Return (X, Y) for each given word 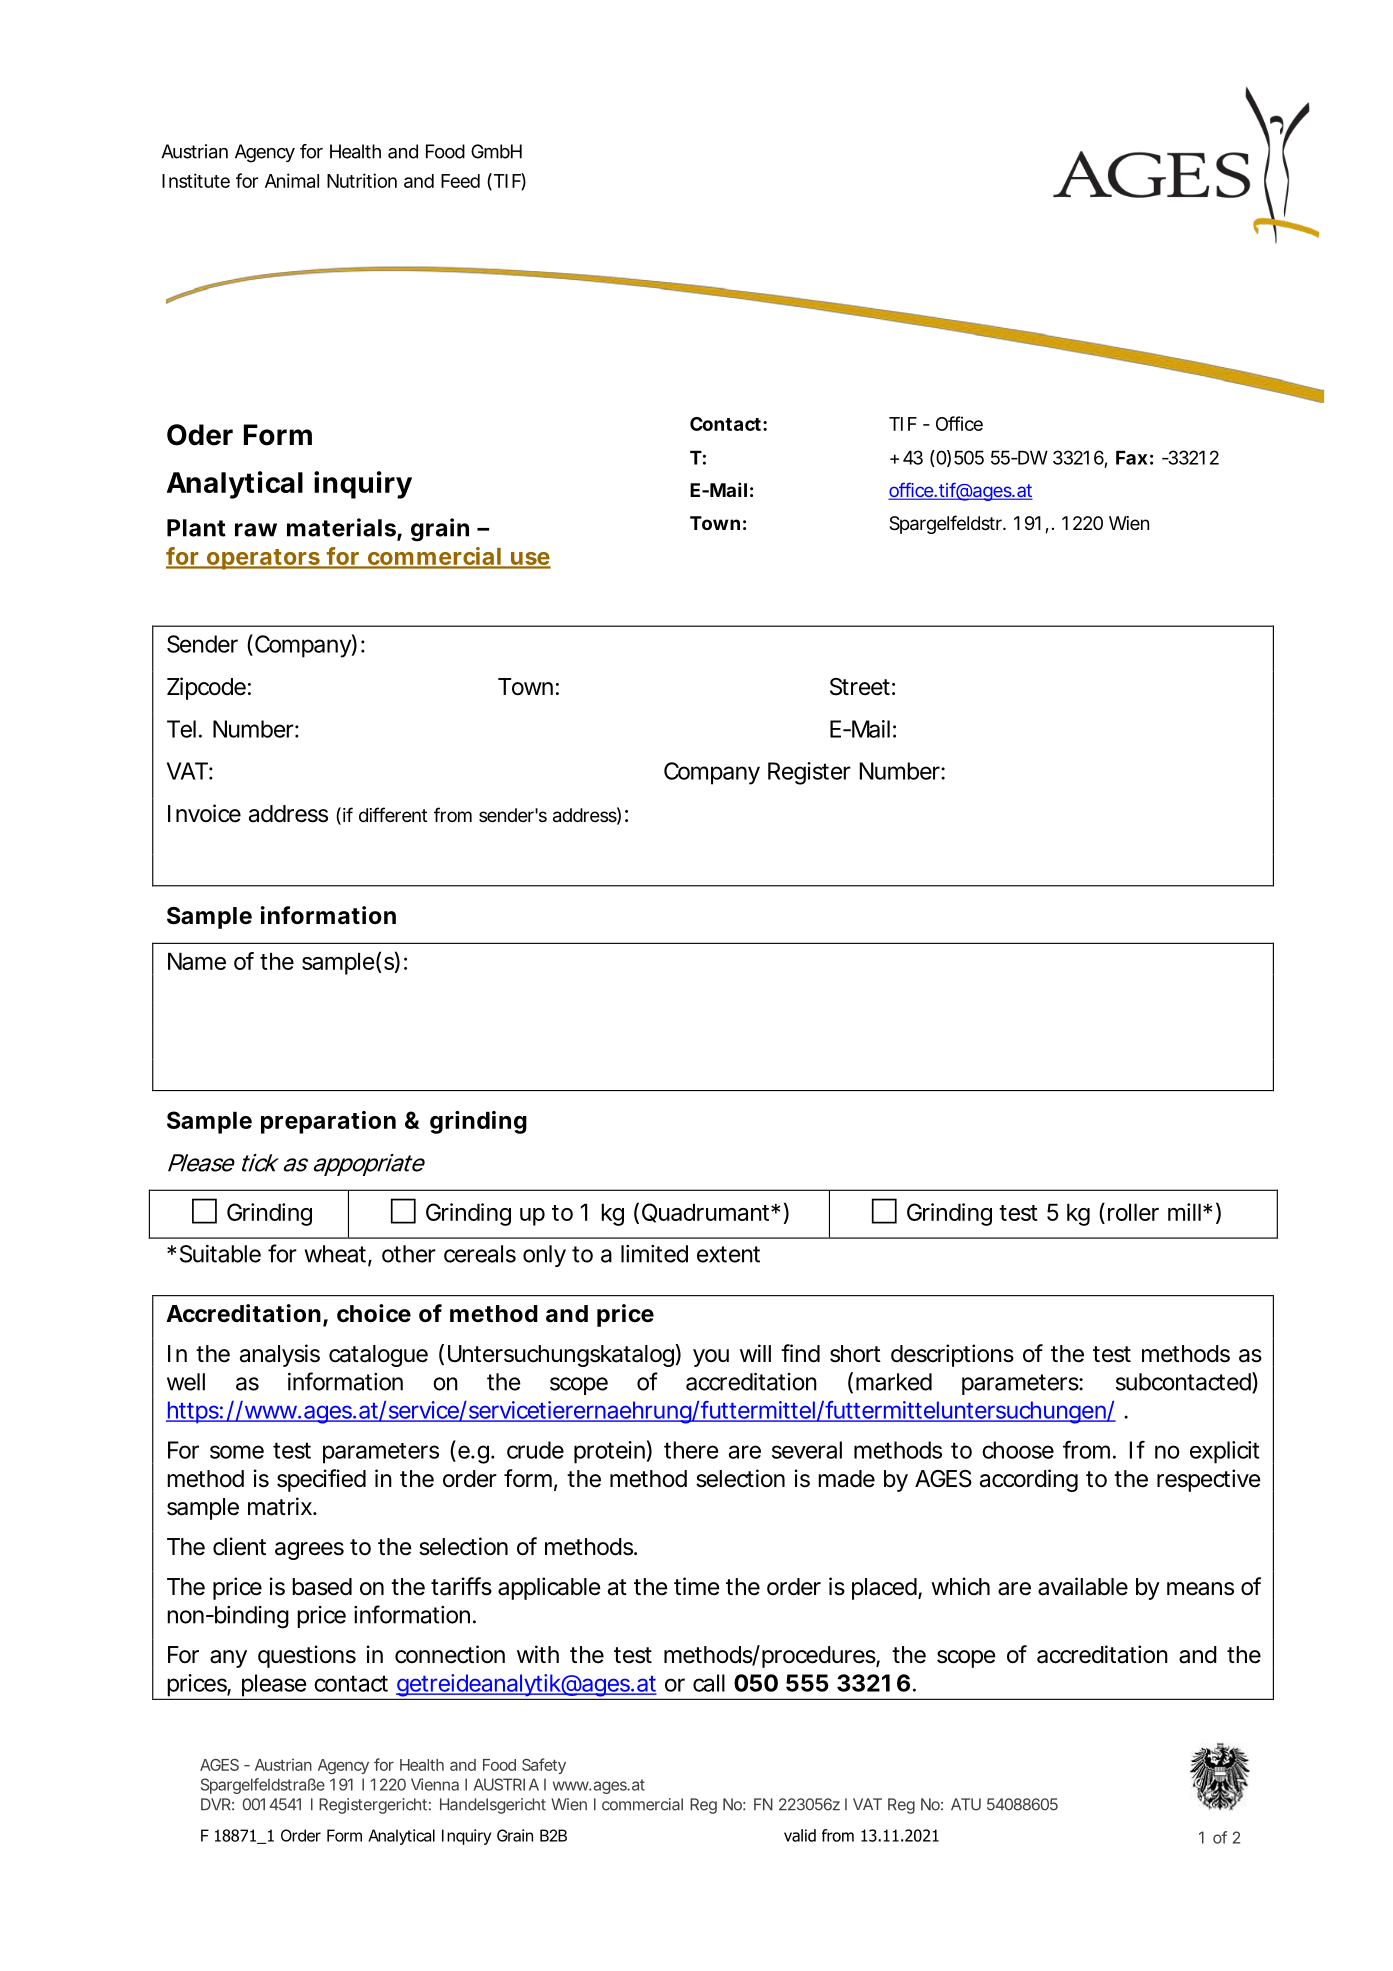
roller (1133, 1212)
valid (800, 1835)
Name (197, 961)
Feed (460, 181)
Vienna (435, 1784)
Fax (1131, 457)
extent (728, 1254)
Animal (292, 180)
